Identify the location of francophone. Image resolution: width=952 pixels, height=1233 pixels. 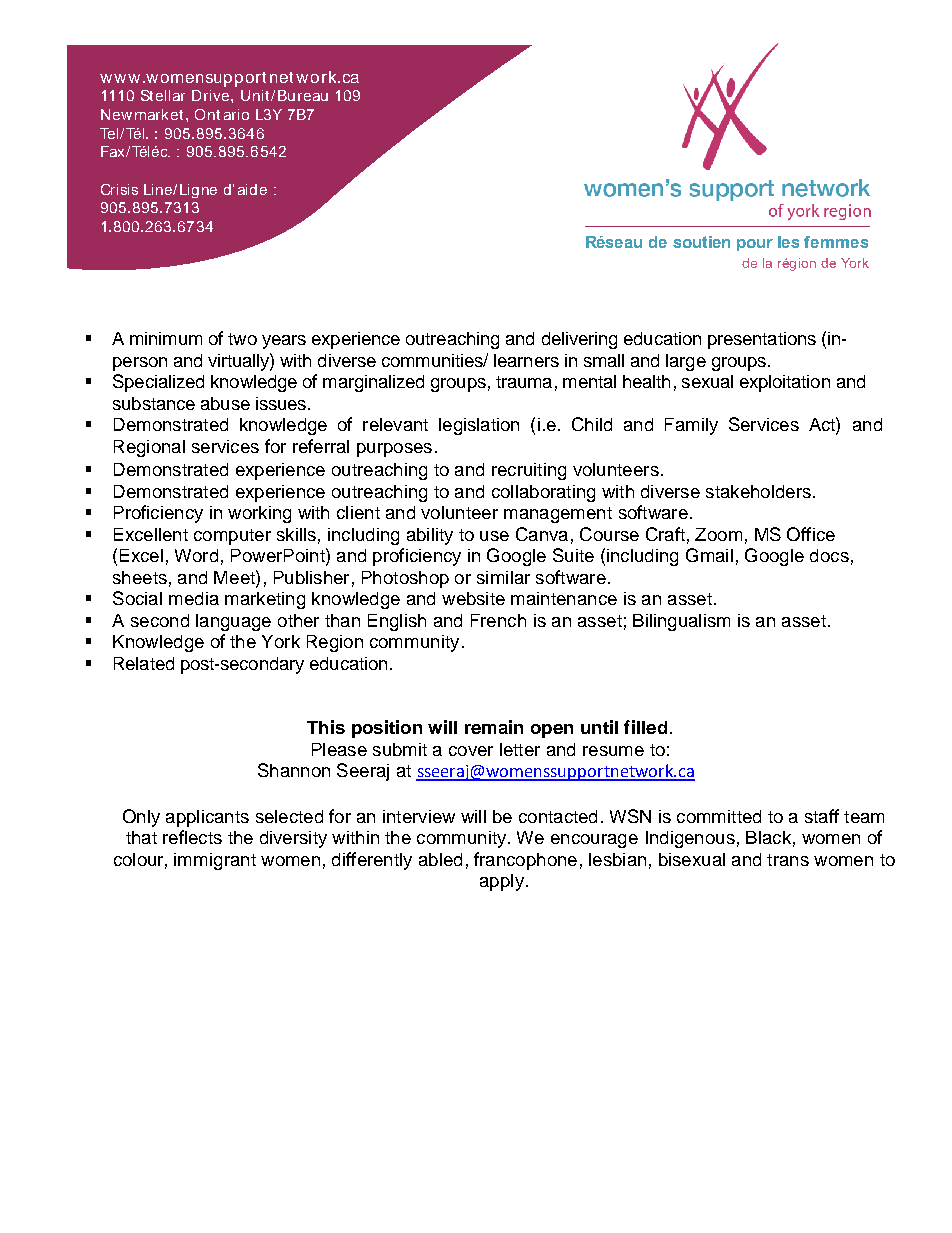
(525, 861).
